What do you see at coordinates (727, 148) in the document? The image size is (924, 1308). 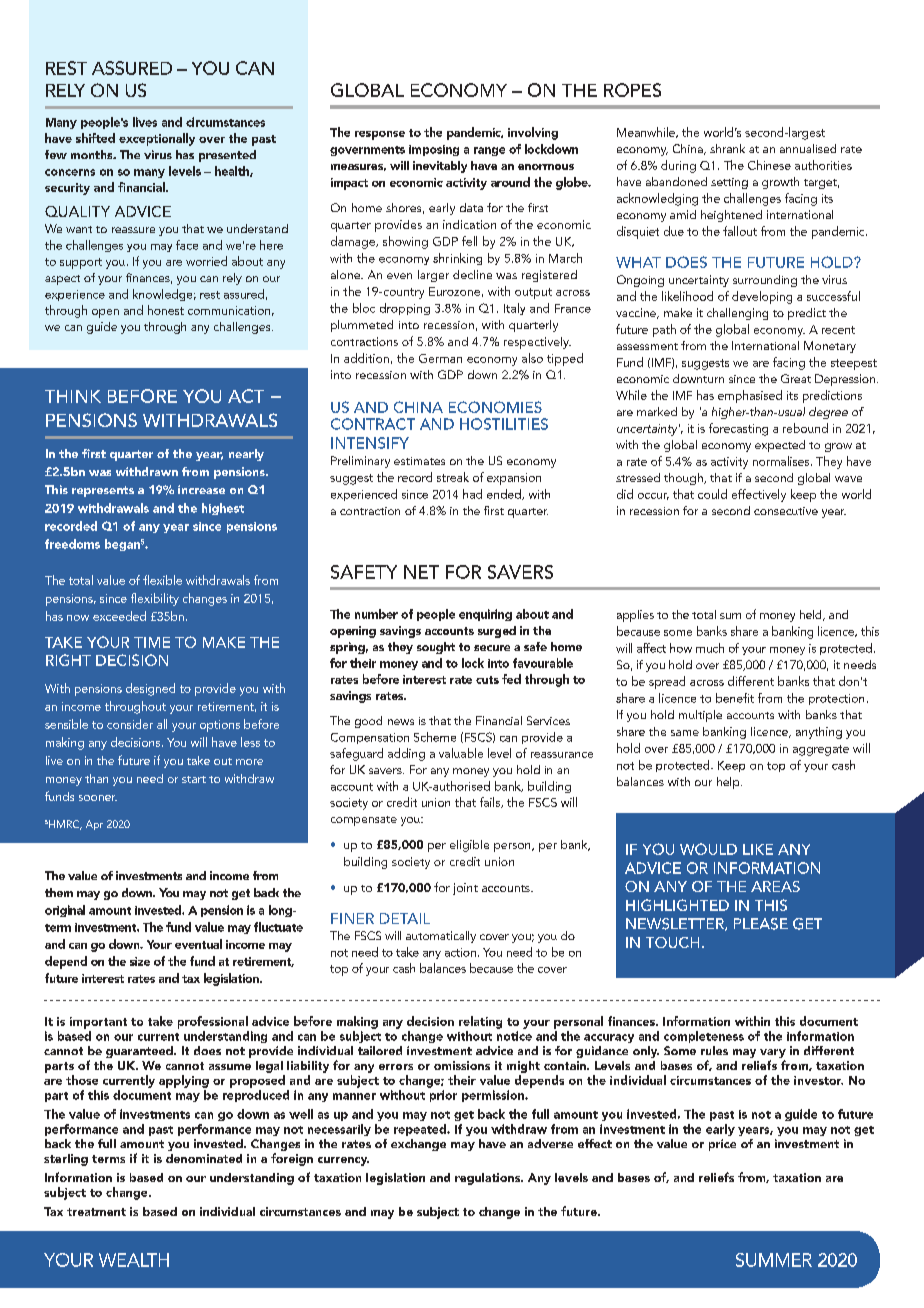 I see `shrank` at bounding box center [727, 148].
